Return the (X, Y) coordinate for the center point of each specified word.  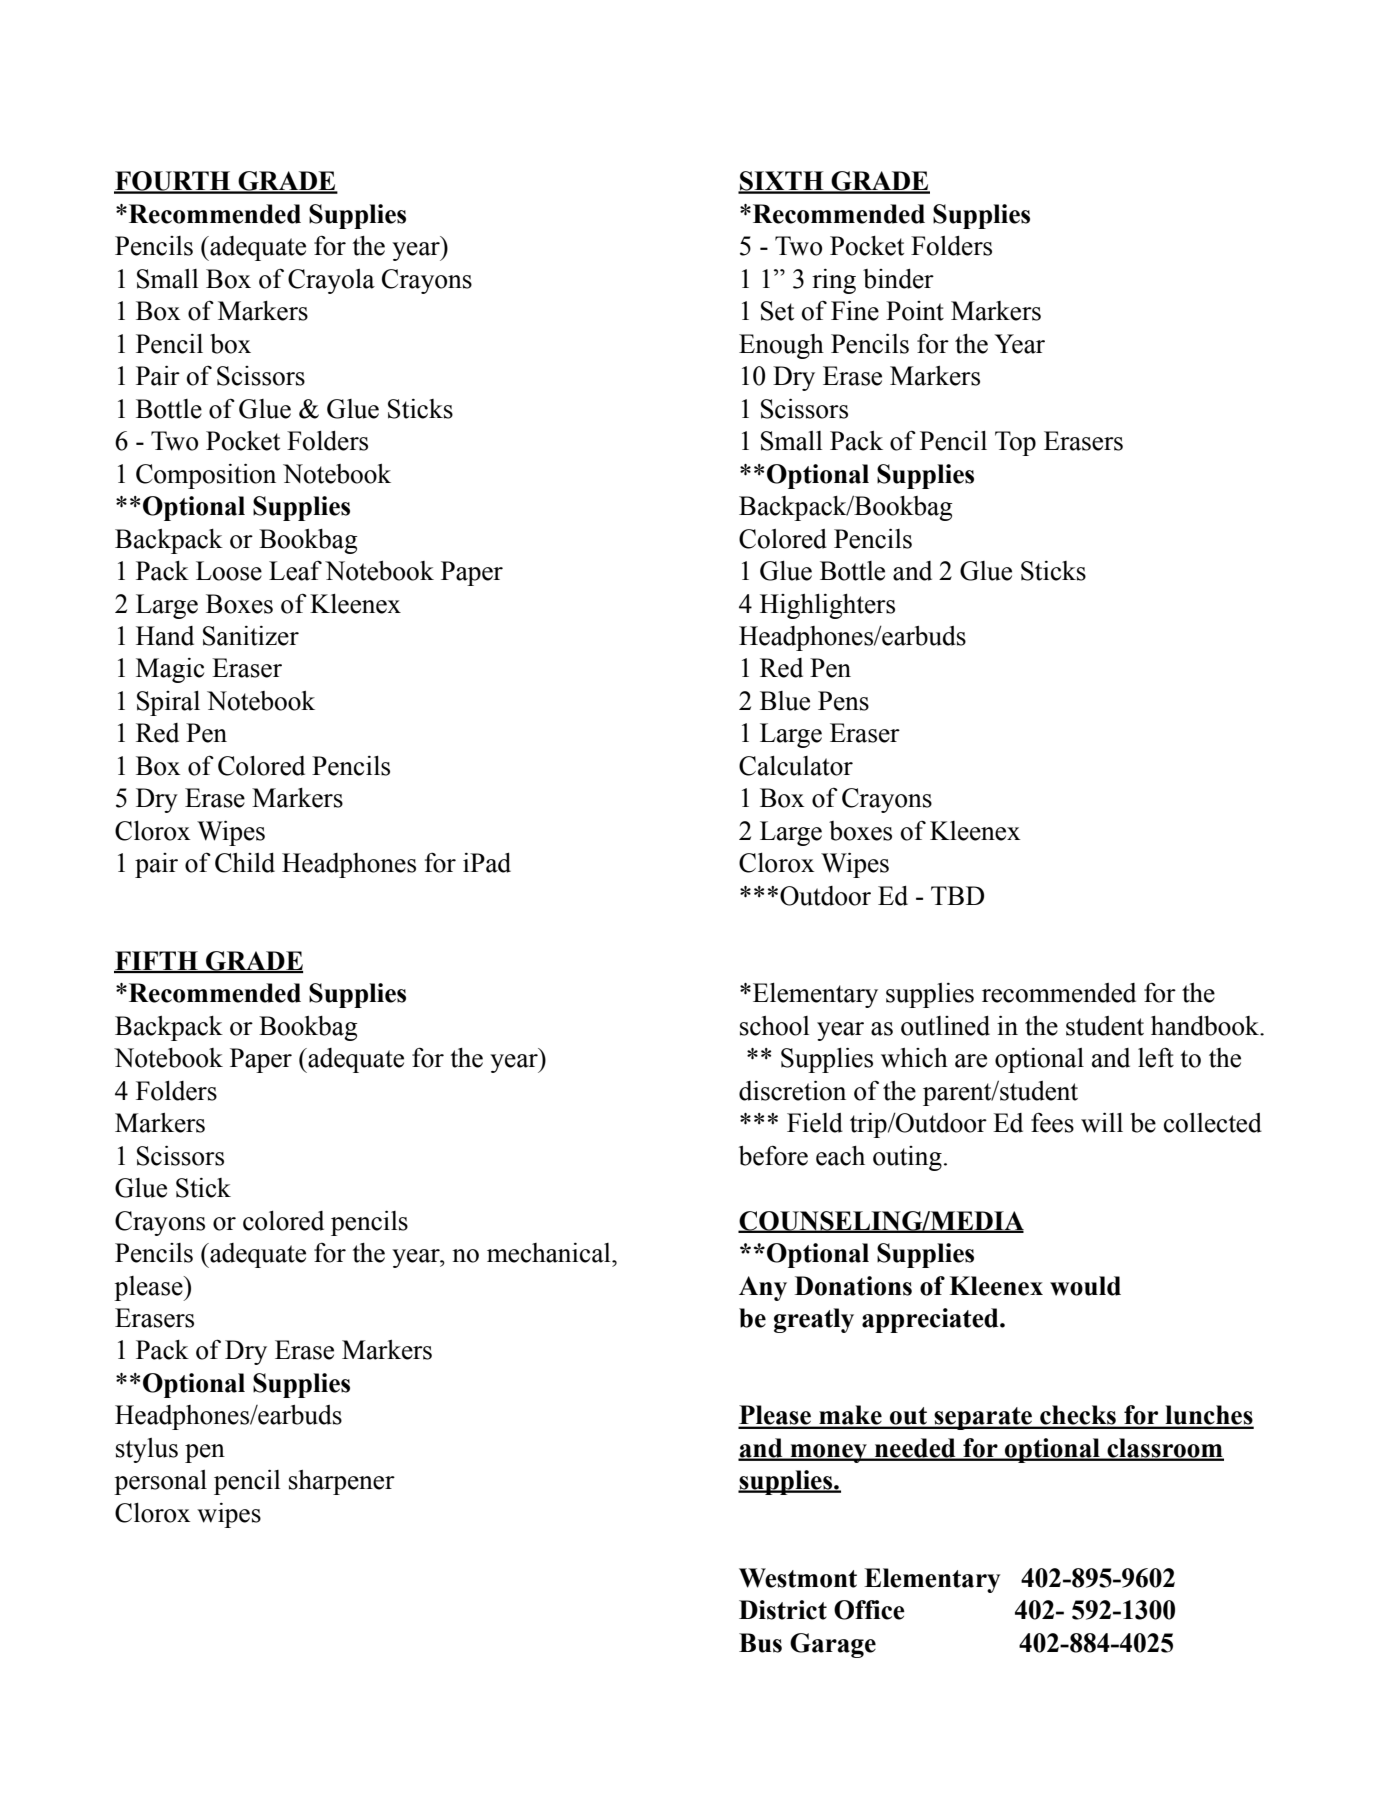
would (1085, 1286)
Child (245, 863)
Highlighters (827, 606)
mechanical (550, 1253)
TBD (957, 895)
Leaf (295, 571)
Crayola (331, 281)
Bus (760, 1643)
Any (763, 1288)
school (774, 1026)
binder (898, 279)
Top (1015, 443)
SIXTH (782, 182)
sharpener (342, 1482)
